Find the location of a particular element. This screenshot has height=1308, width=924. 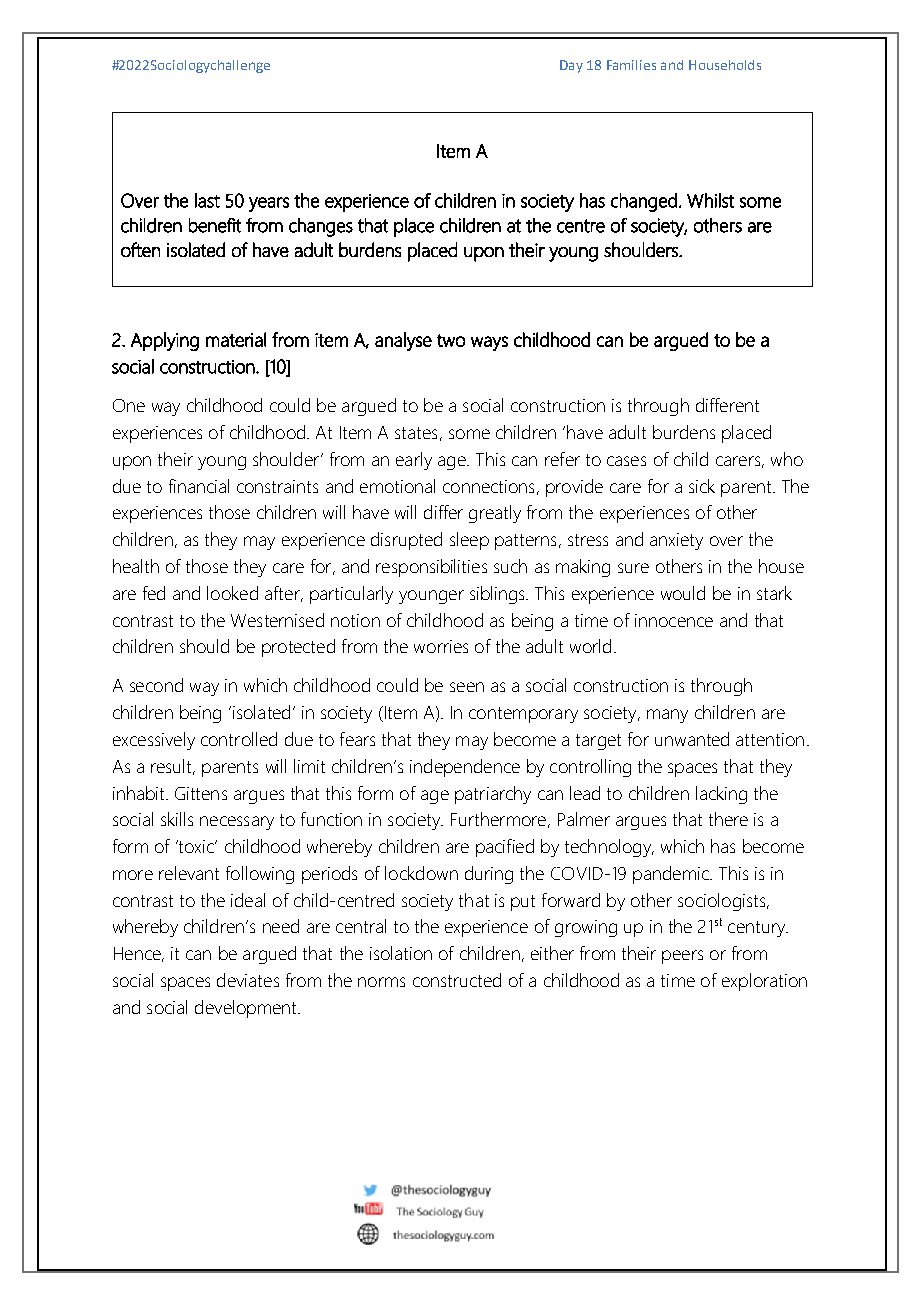

financial is located at coordinates (199, 486).
